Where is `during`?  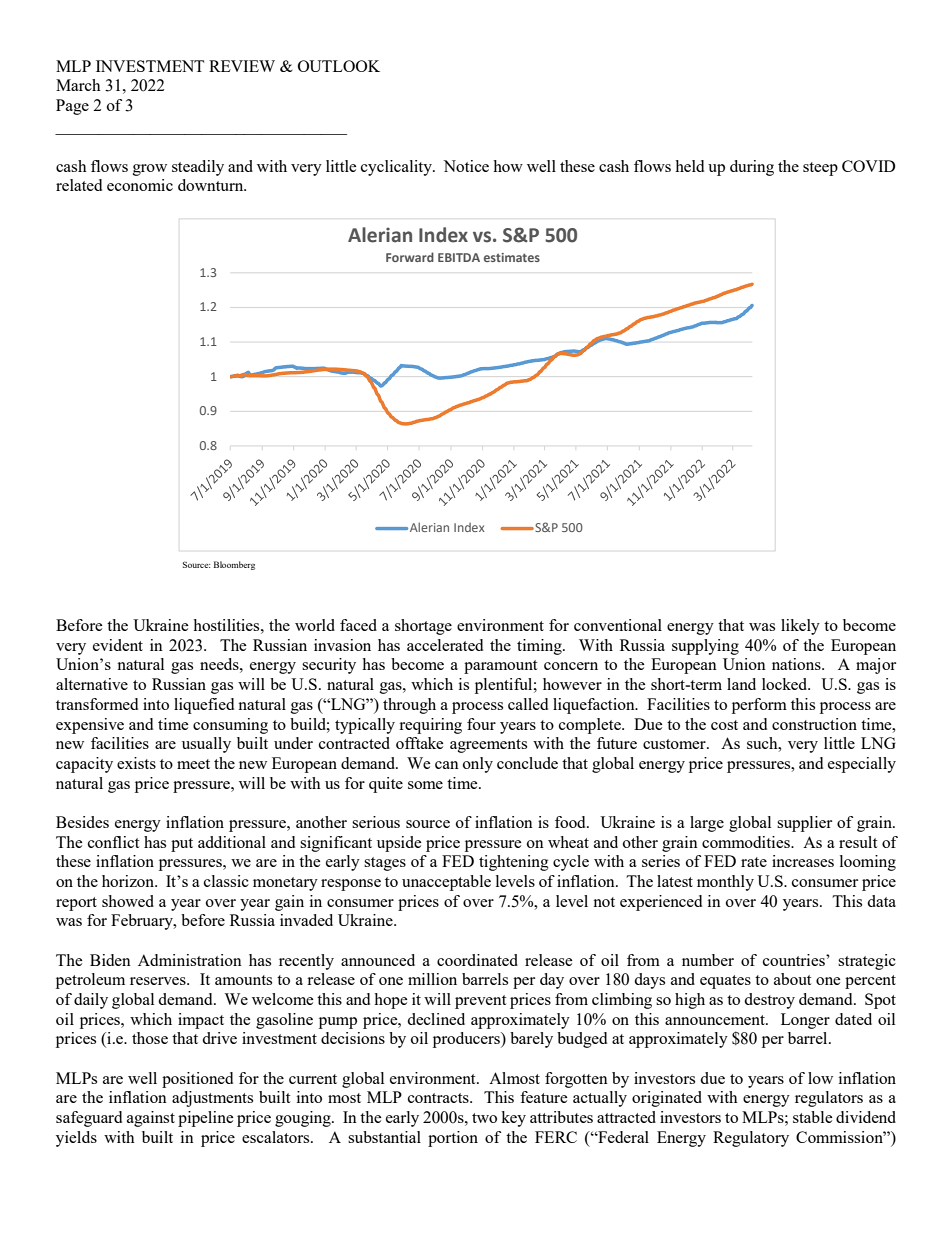
during is located at coordinates (752, 168).
